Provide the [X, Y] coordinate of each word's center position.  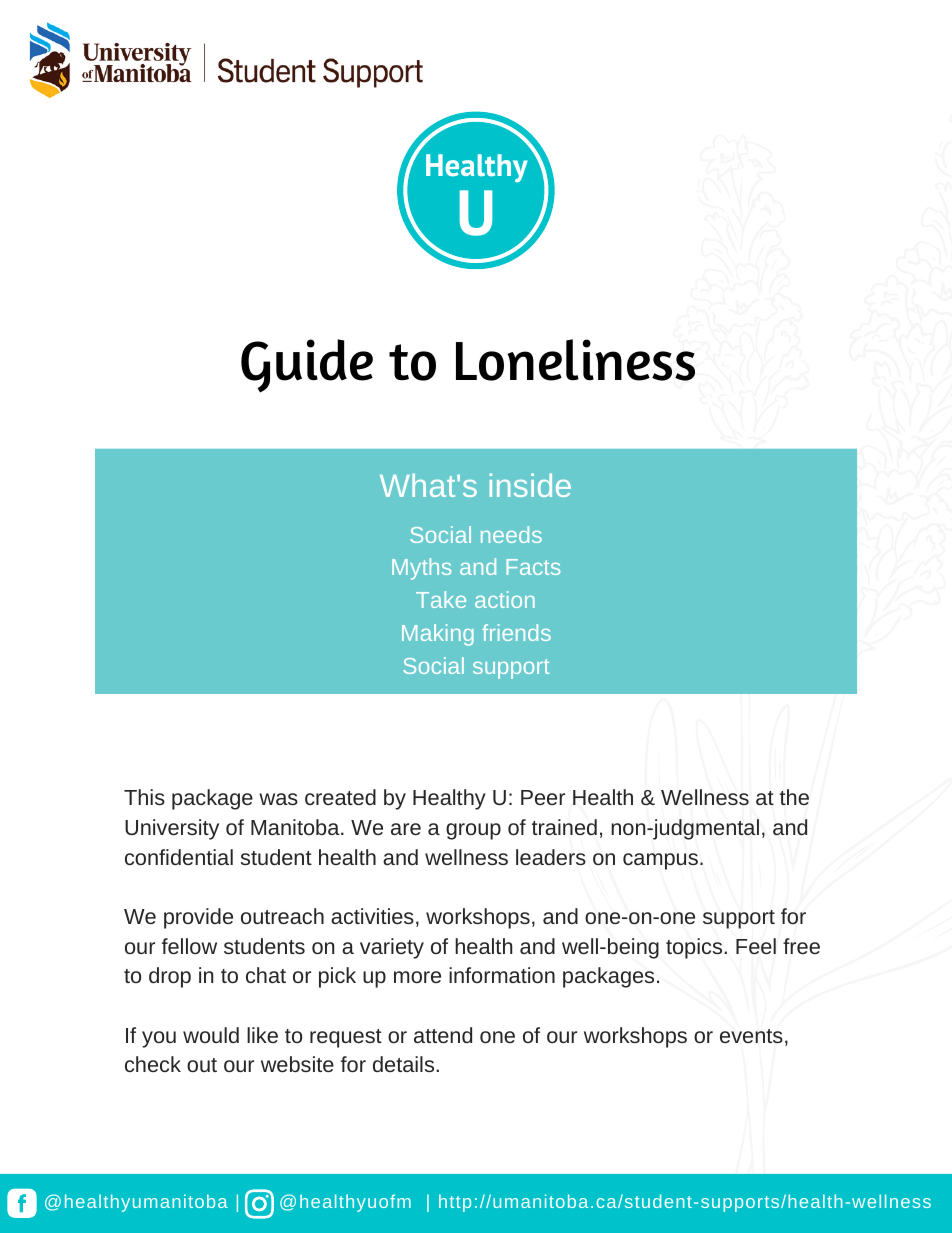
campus [660, 861]
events [751, 1036]
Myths [421, 569]
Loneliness [575, 360]
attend [443, 1035]
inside [530, 485]
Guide [307, 366]
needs [511, 534]
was [278, 799]
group [473, 831]
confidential [179, 857]
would [211, 1035]
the [794, 797]
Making [438, 635]
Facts [533, 567]
